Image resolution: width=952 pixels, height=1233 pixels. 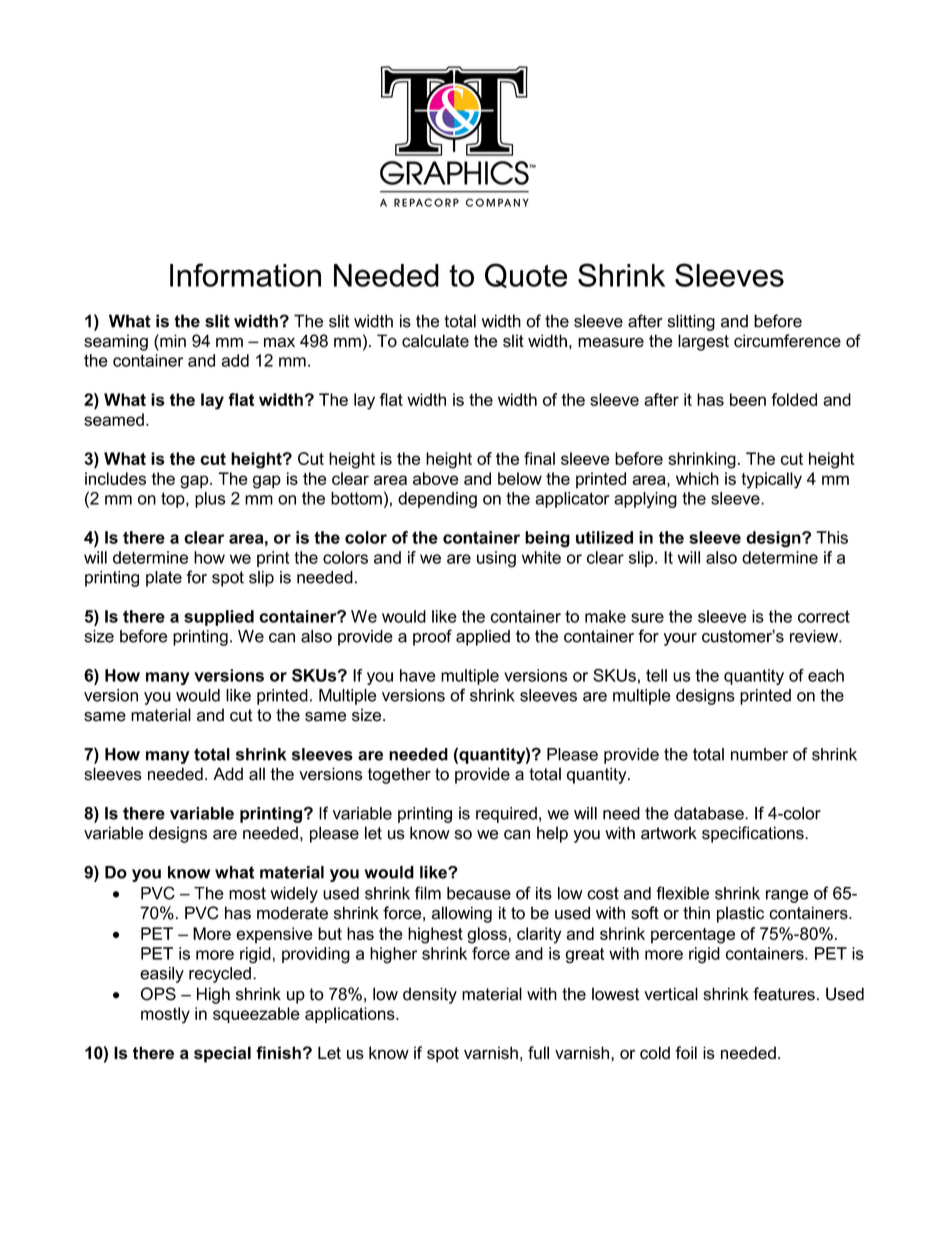 I want to click on required, so click(x=506, y=815).
